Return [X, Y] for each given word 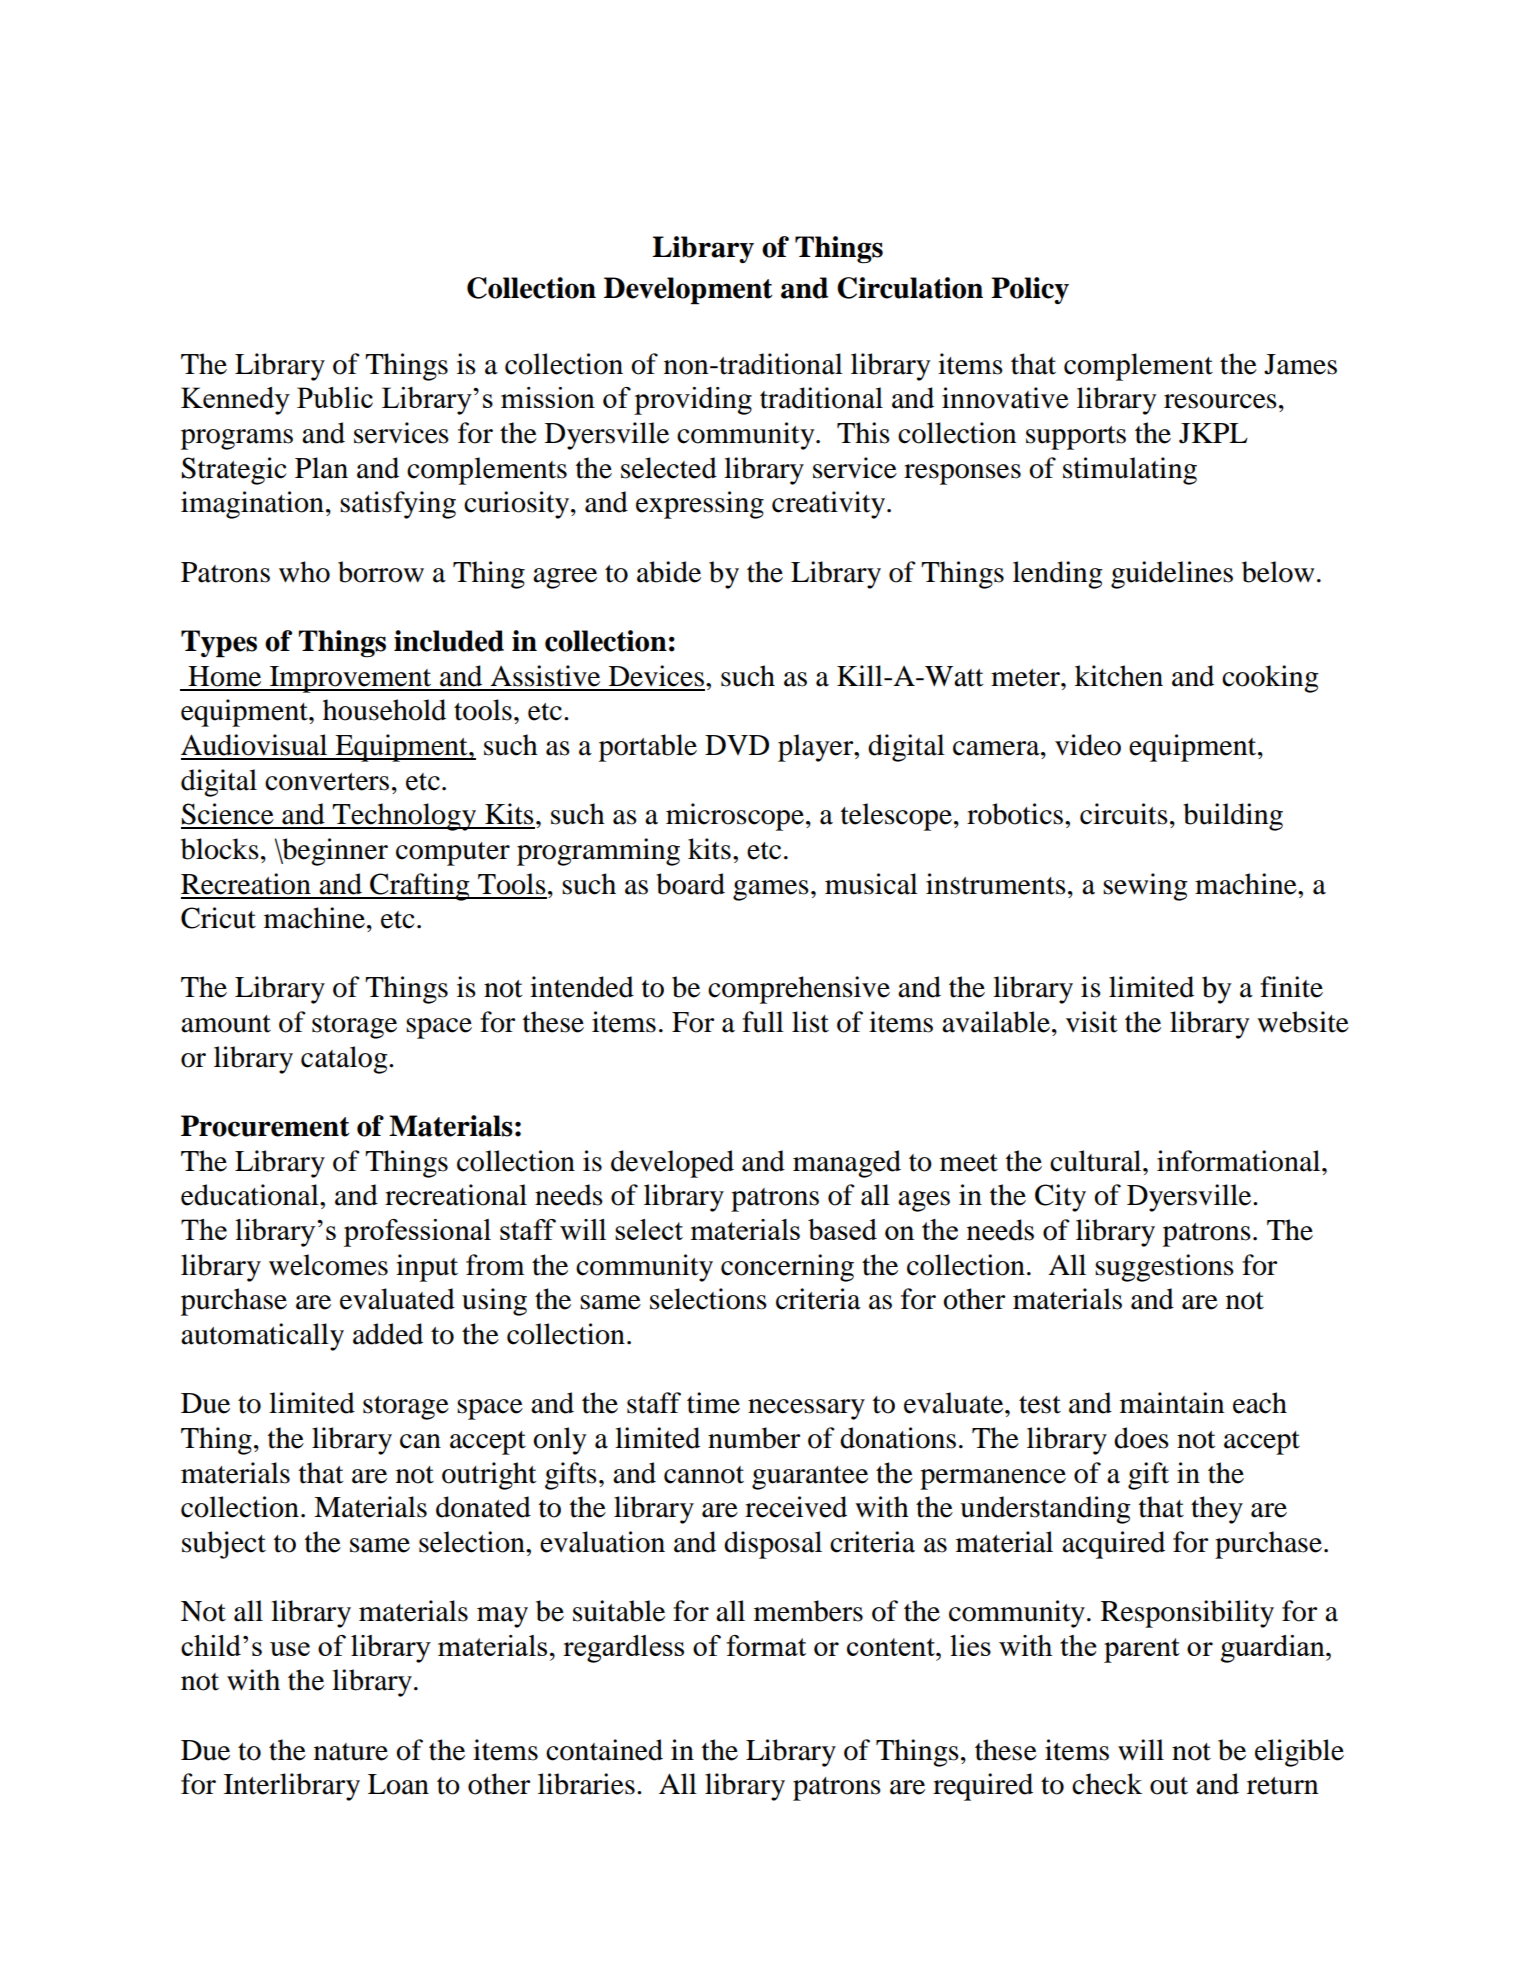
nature [351, 1752]
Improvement [351, 679]
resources [1220, 401]
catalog [345, 1060]
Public [335, 397]
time [713, 1403]
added [388, 1334]
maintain [1172, 1403]
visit [1092, 1022]
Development [688, 291]
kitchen [1119, 676]
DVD [737, 745]
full [763, 1022]
